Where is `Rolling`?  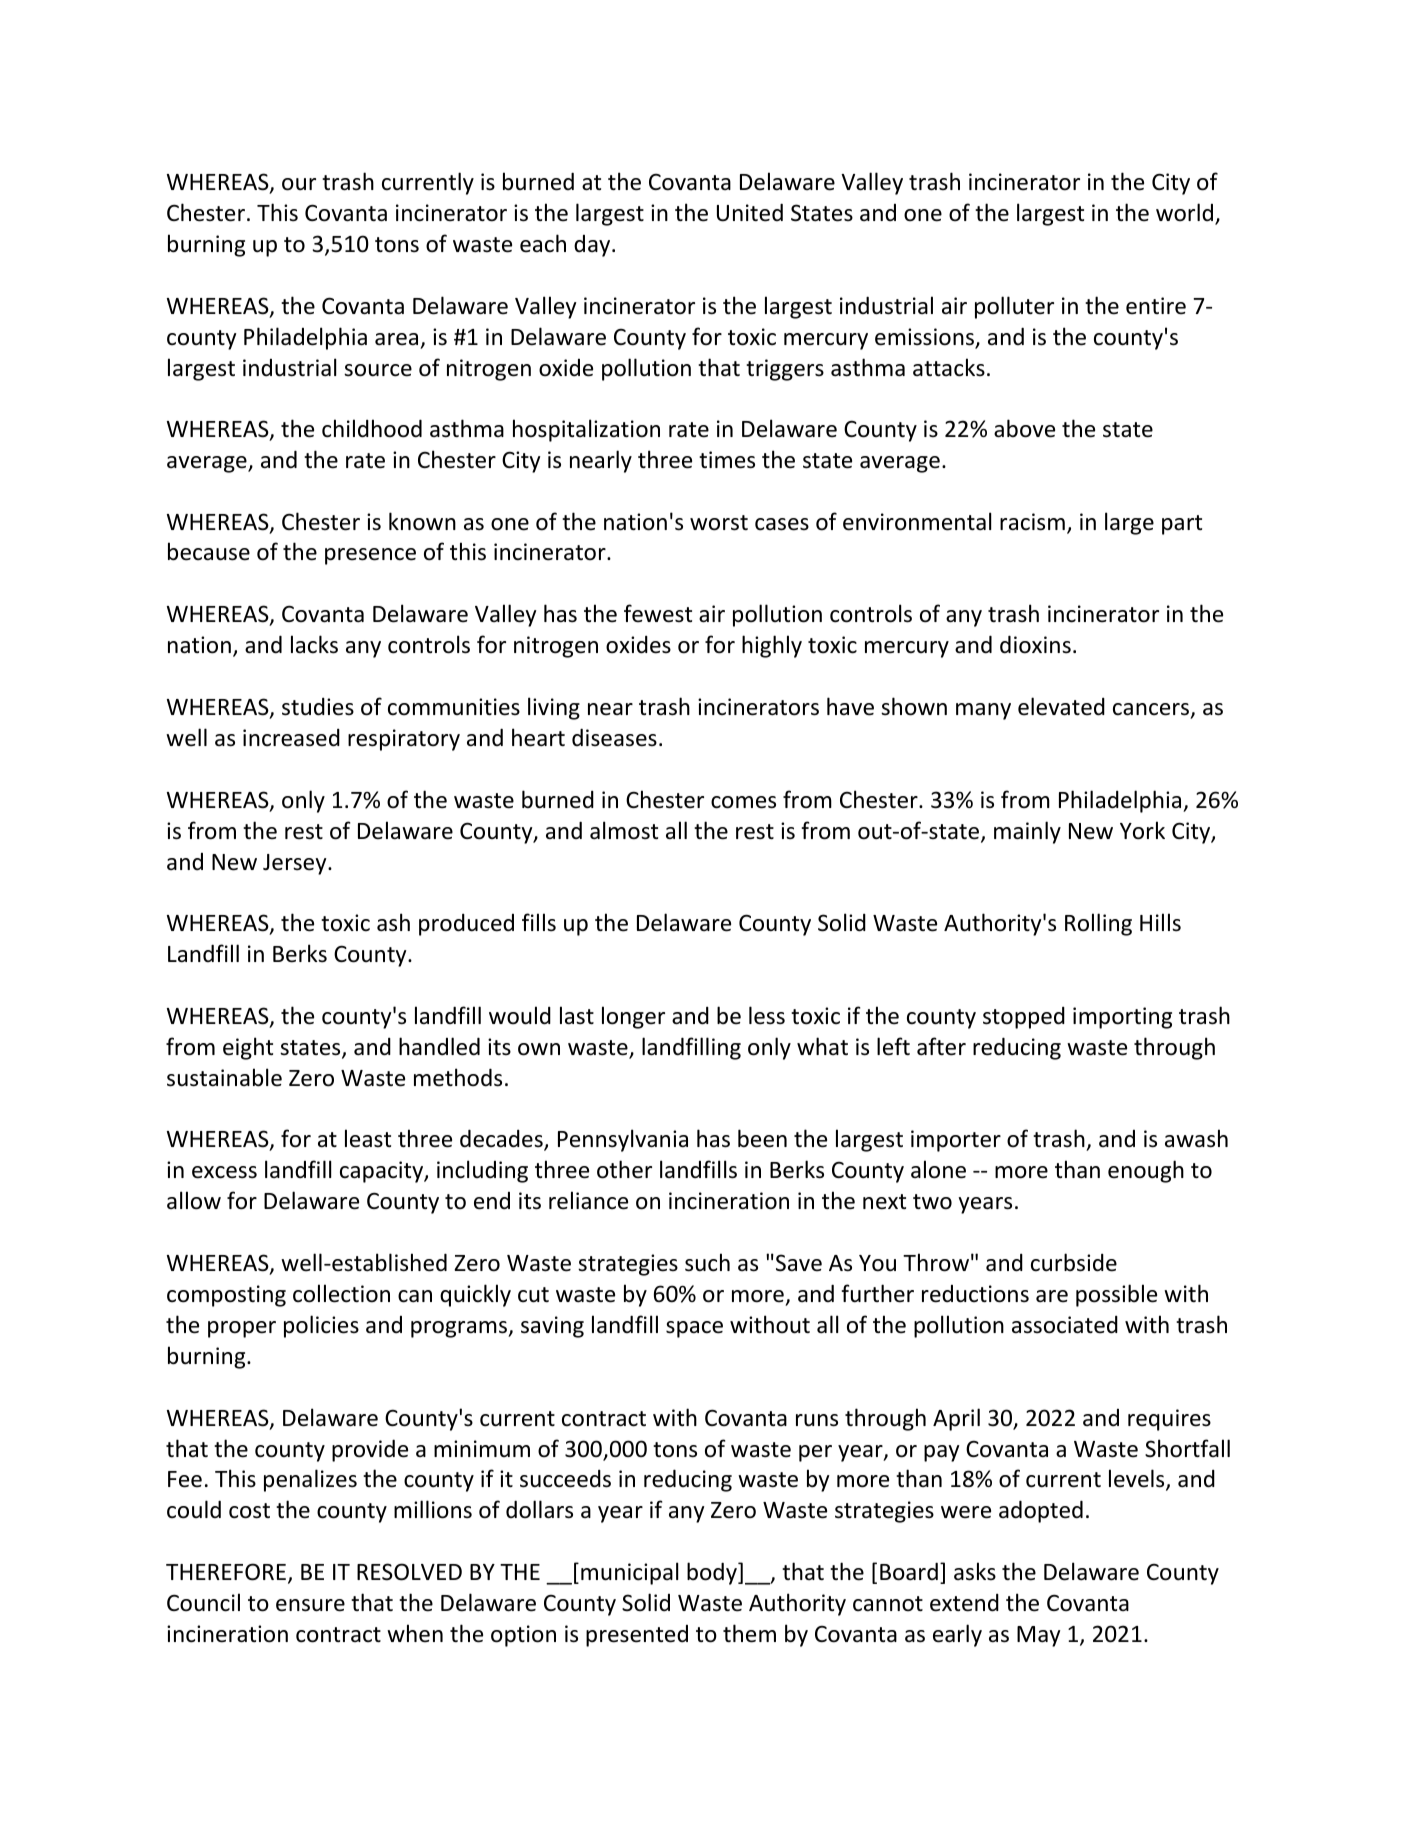
Rolling is located at coordinates (1098, 924).
